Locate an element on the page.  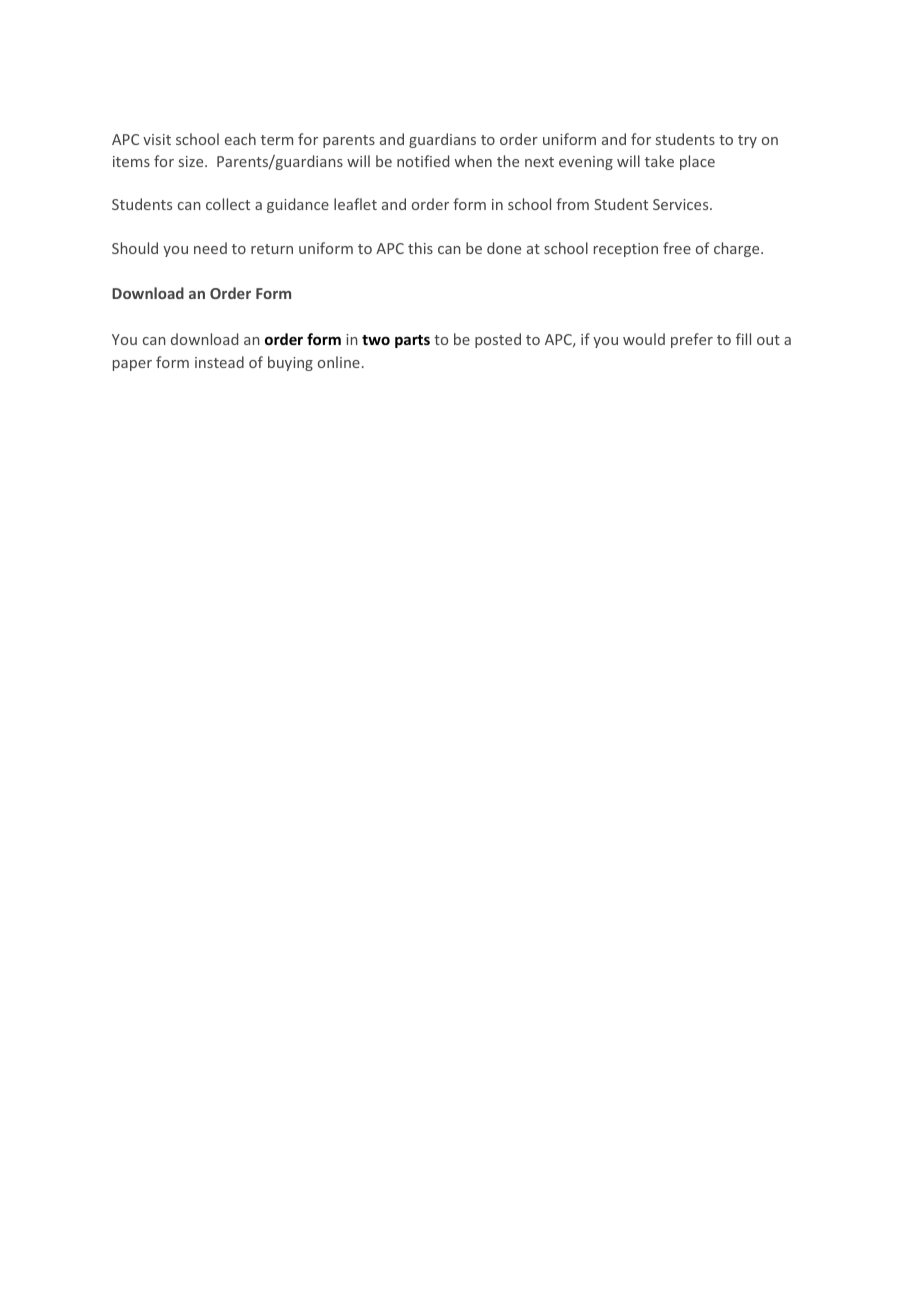
need is located at coordinates (210, 248).
